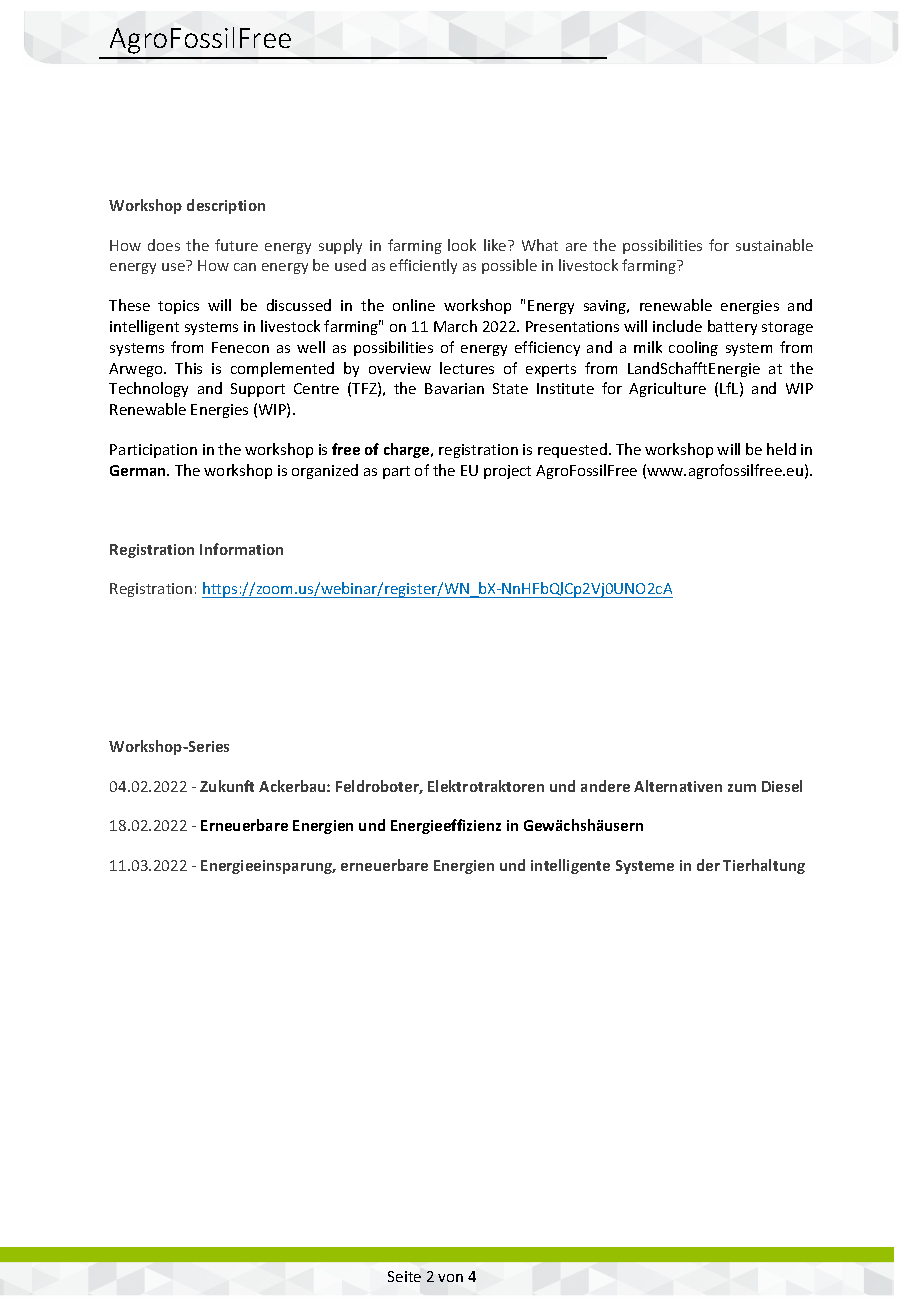  I want to click on Diesel, so click(782, 786).
